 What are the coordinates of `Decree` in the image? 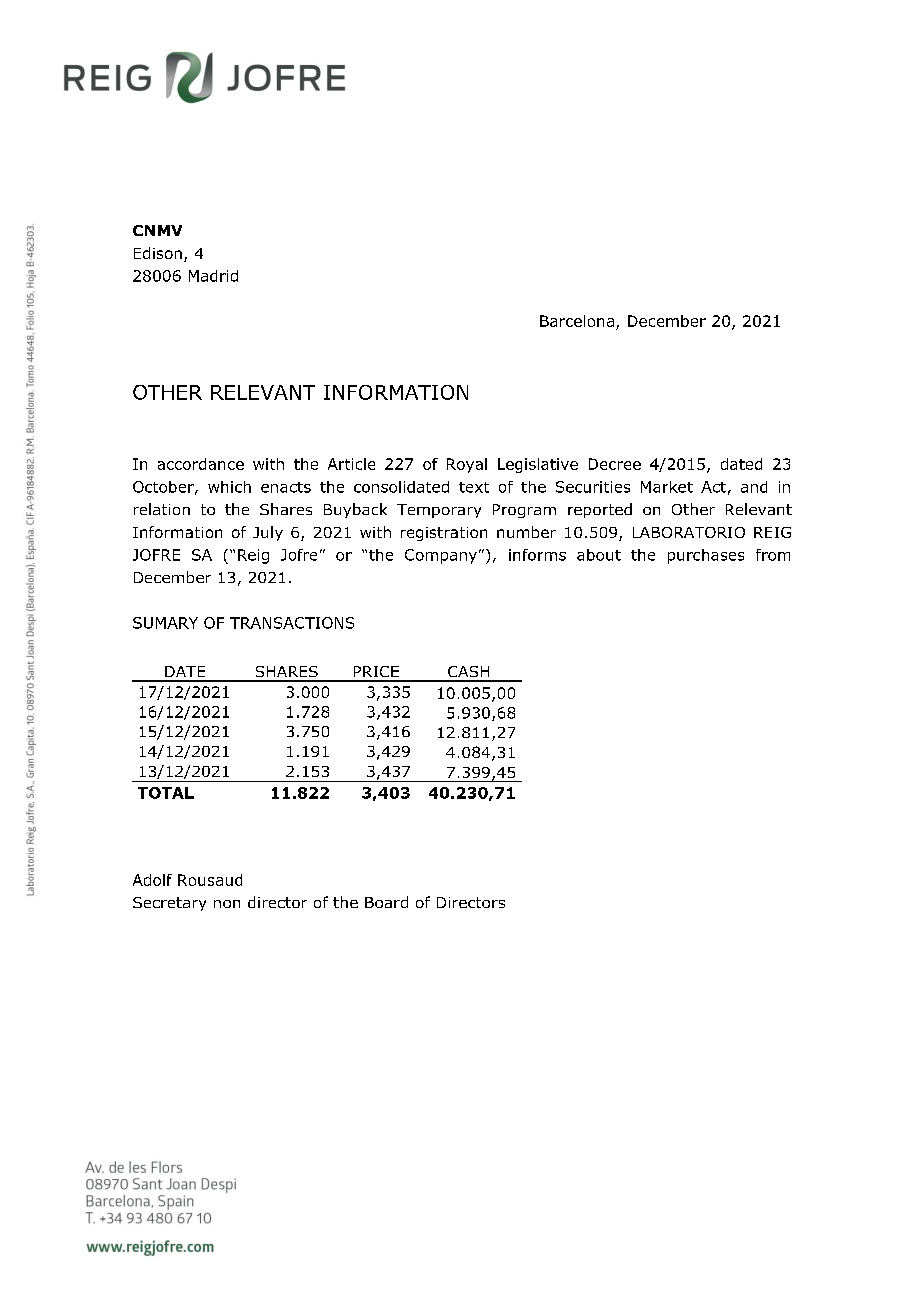 It's located at (615, 464).
